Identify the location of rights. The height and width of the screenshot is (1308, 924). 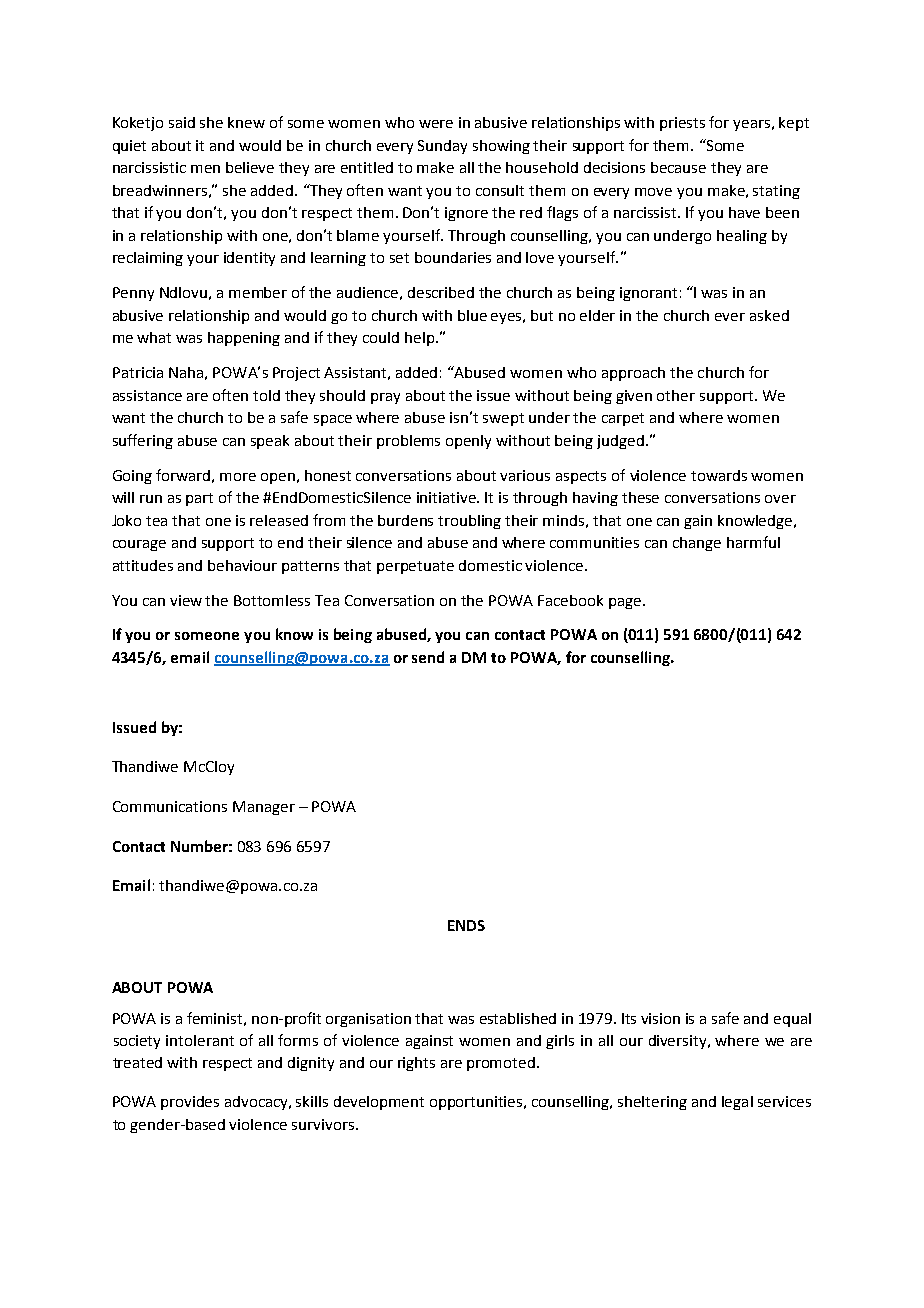
(416, 1064).
